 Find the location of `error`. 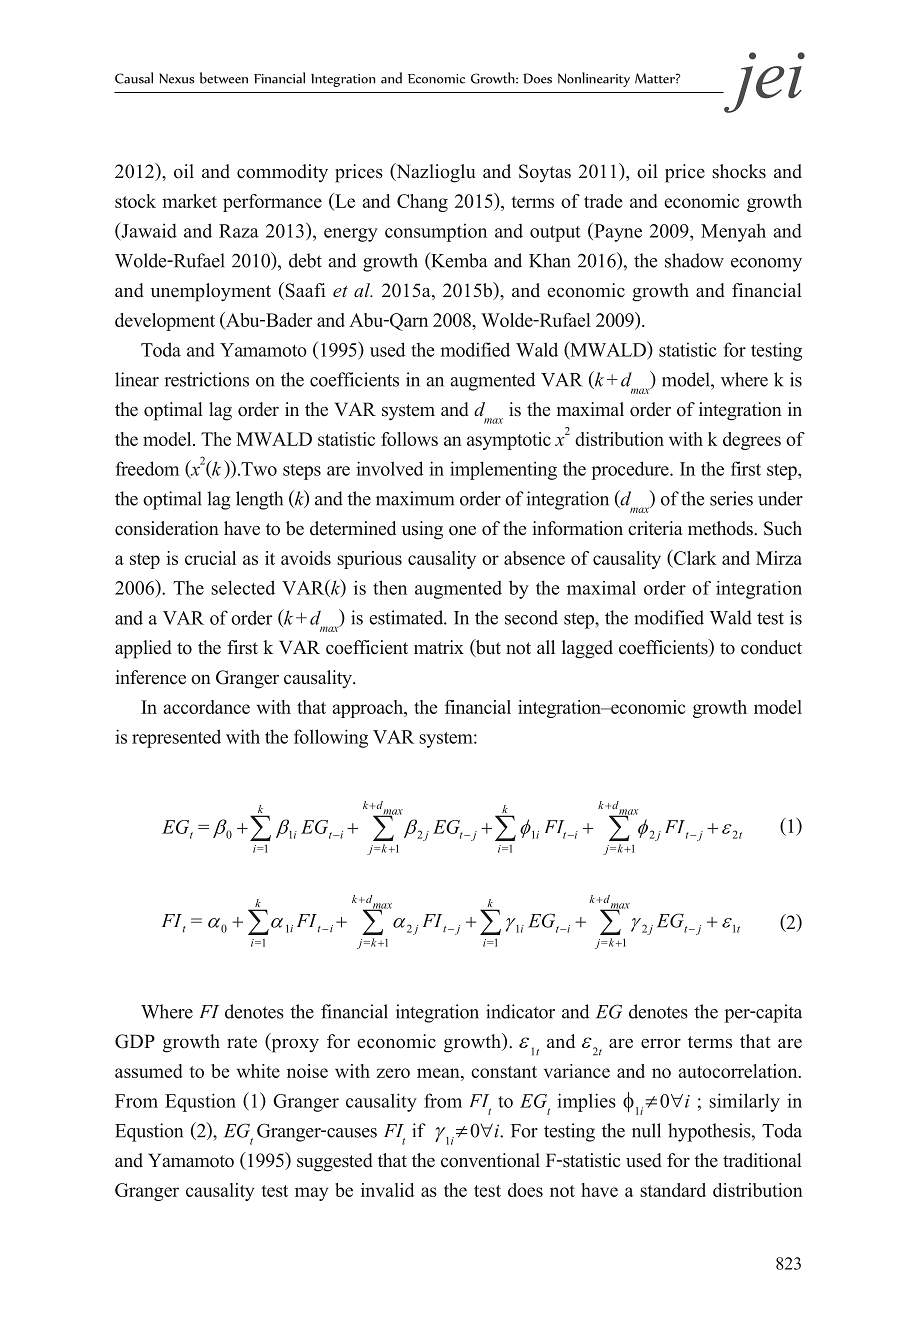

error is located at coordinates (661, 1044).
